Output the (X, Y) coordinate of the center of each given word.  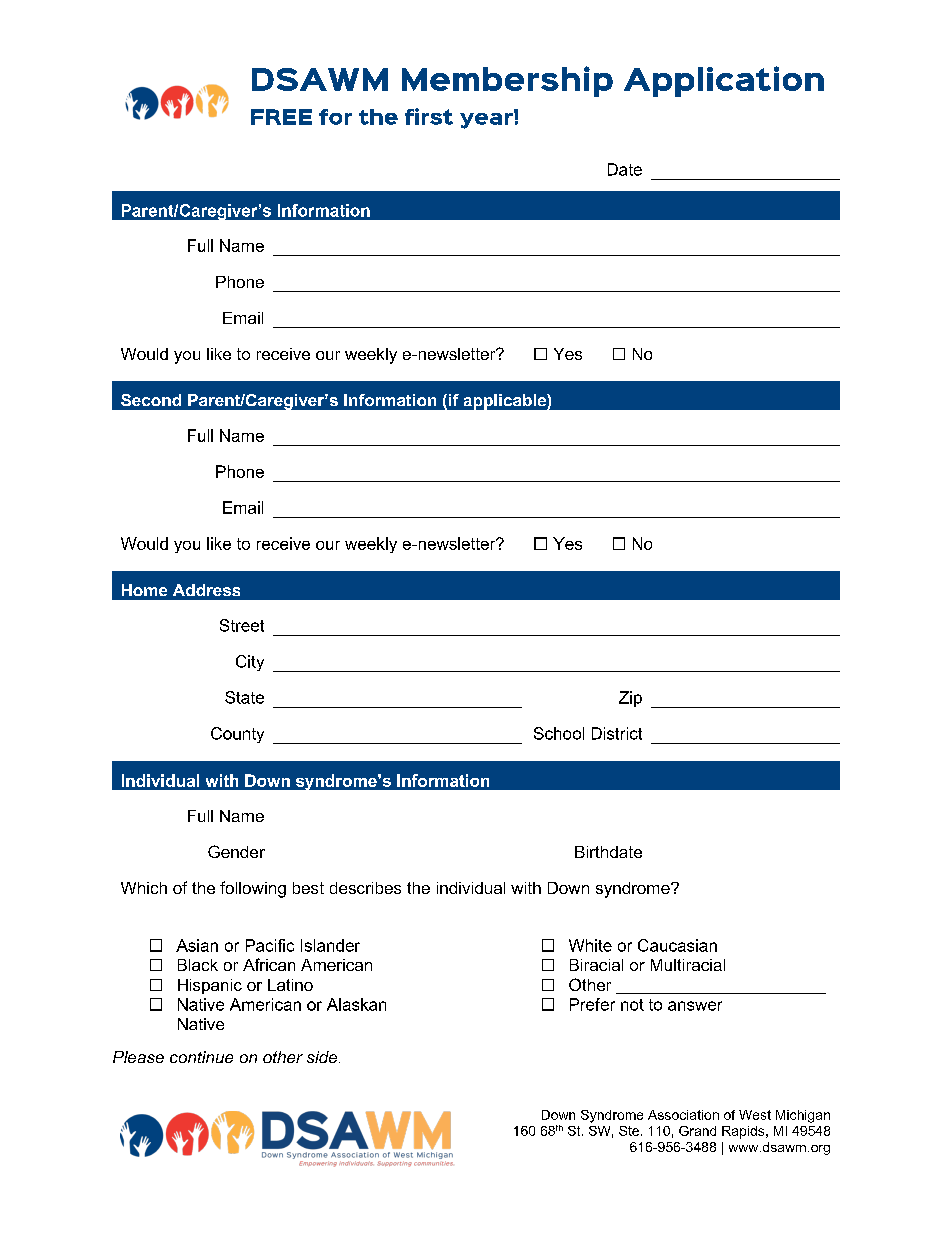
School (559, 733)
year (487, 119)
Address (206, 590)
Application (724, 81)
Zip (630, 699)
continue (201, 1057)
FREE (281, 117)
